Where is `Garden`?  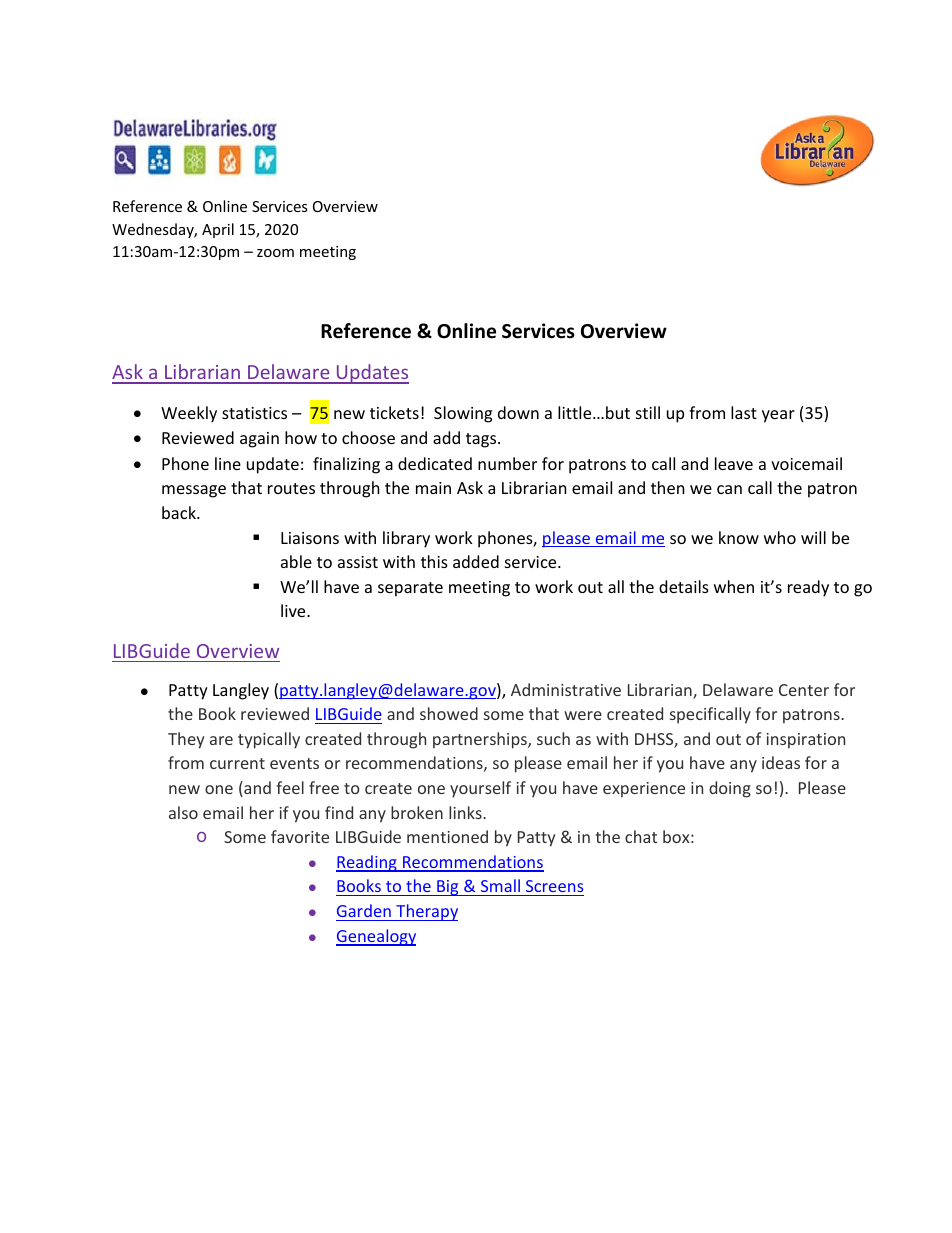
Garden is located at coordinates (364, 910).
